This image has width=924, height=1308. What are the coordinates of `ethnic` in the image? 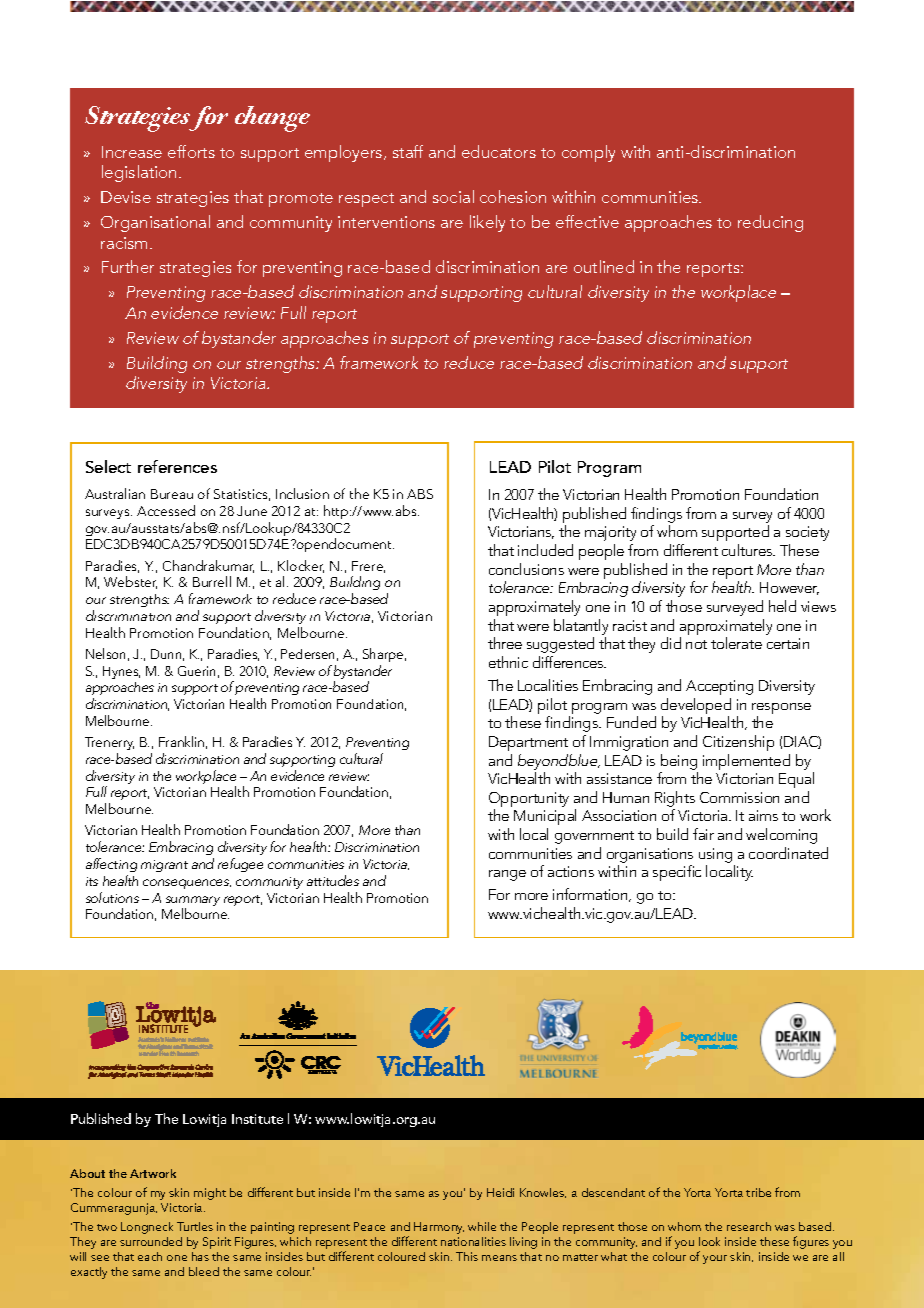 It's located at (508, 662).
